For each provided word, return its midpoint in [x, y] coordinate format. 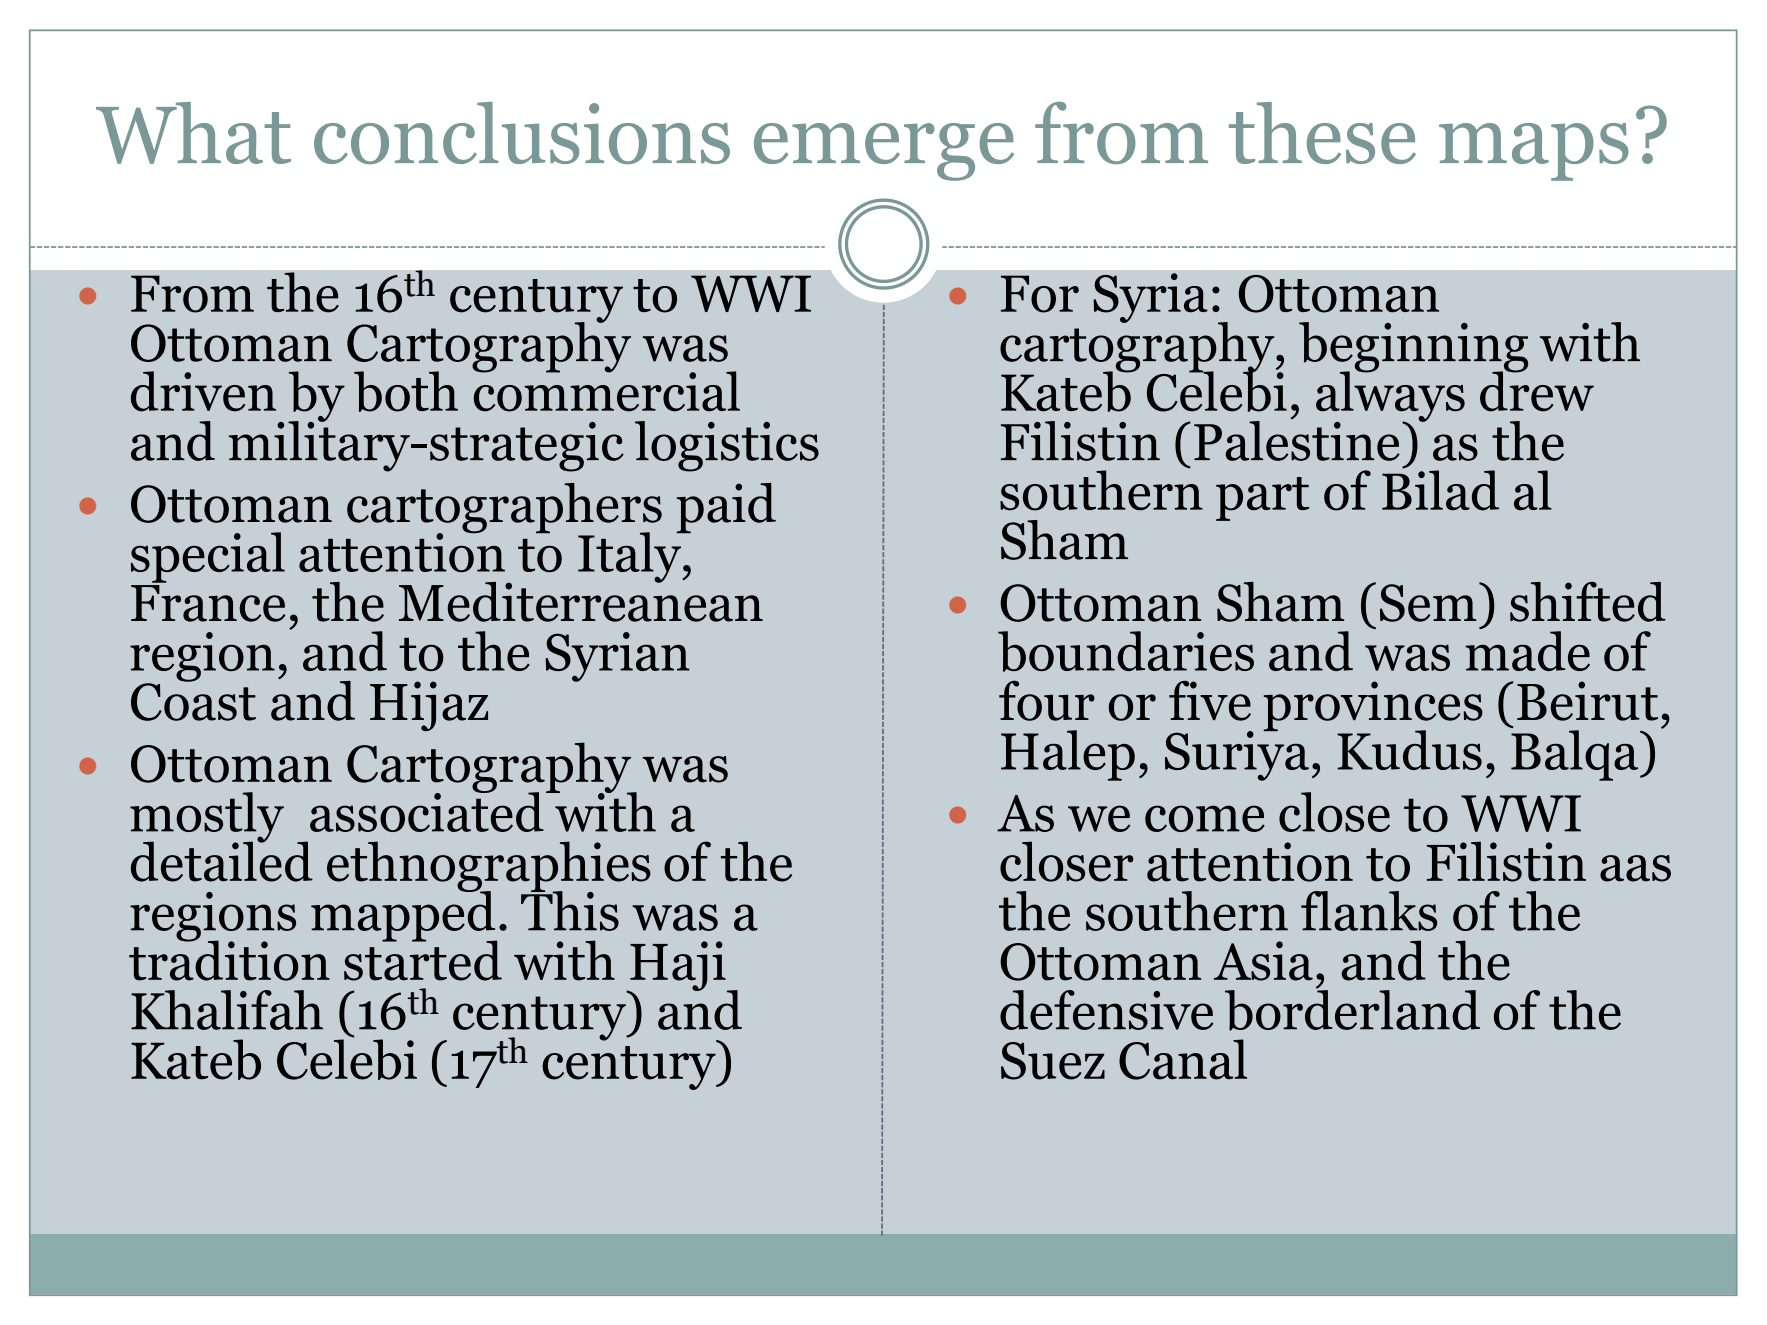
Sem [1428, 603]
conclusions [522, 133]
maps [1534, 152]
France [208, 603]
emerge [884, 152]
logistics [727, 446]
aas [1635, 868]
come [1205, 818]
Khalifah [227, 1010]
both [406, 391]
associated [427, 811]
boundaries [1126, 651]
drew [1537, 390]
